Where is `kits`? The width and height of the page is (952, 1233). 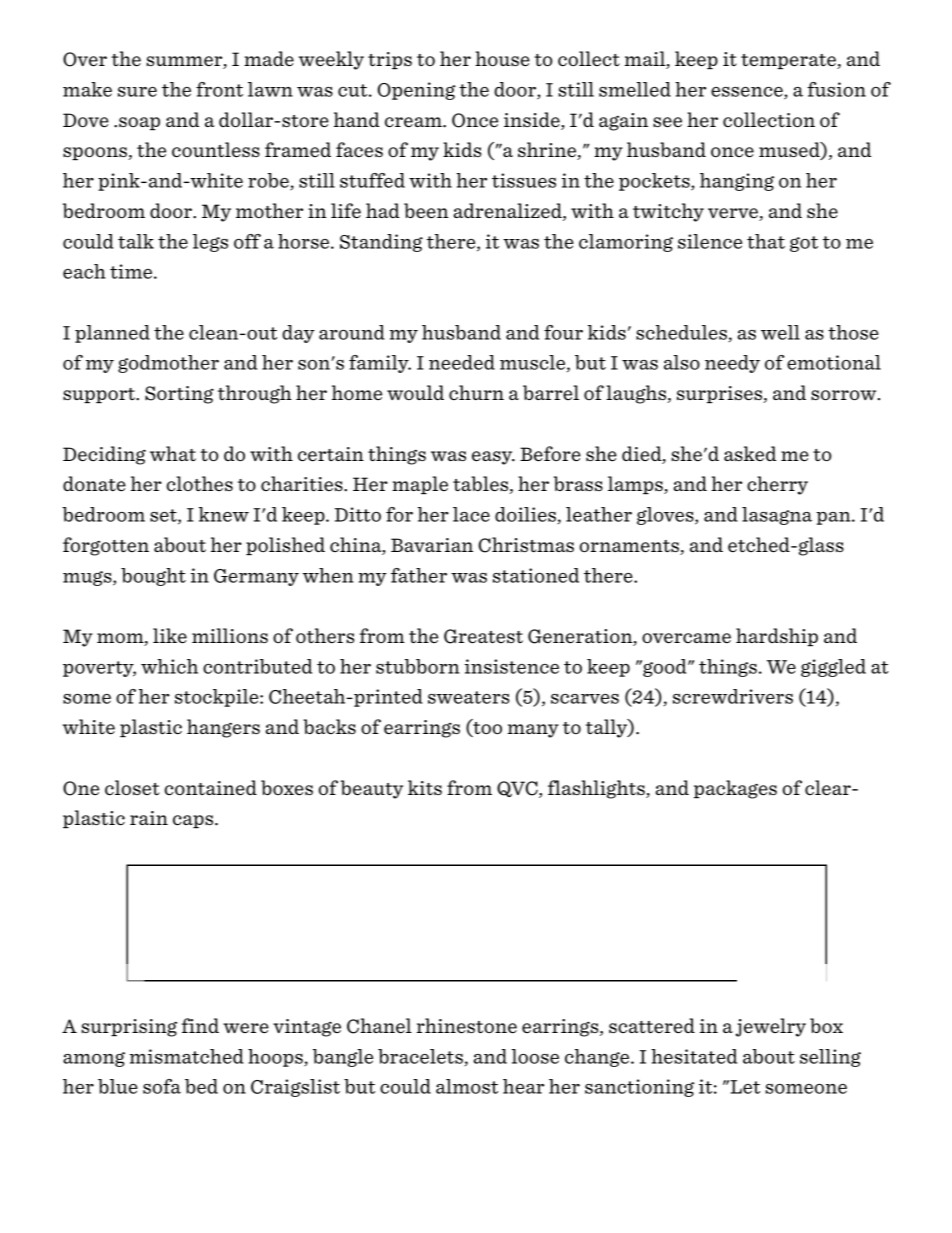 kits is located at coordinates (425, 787).
